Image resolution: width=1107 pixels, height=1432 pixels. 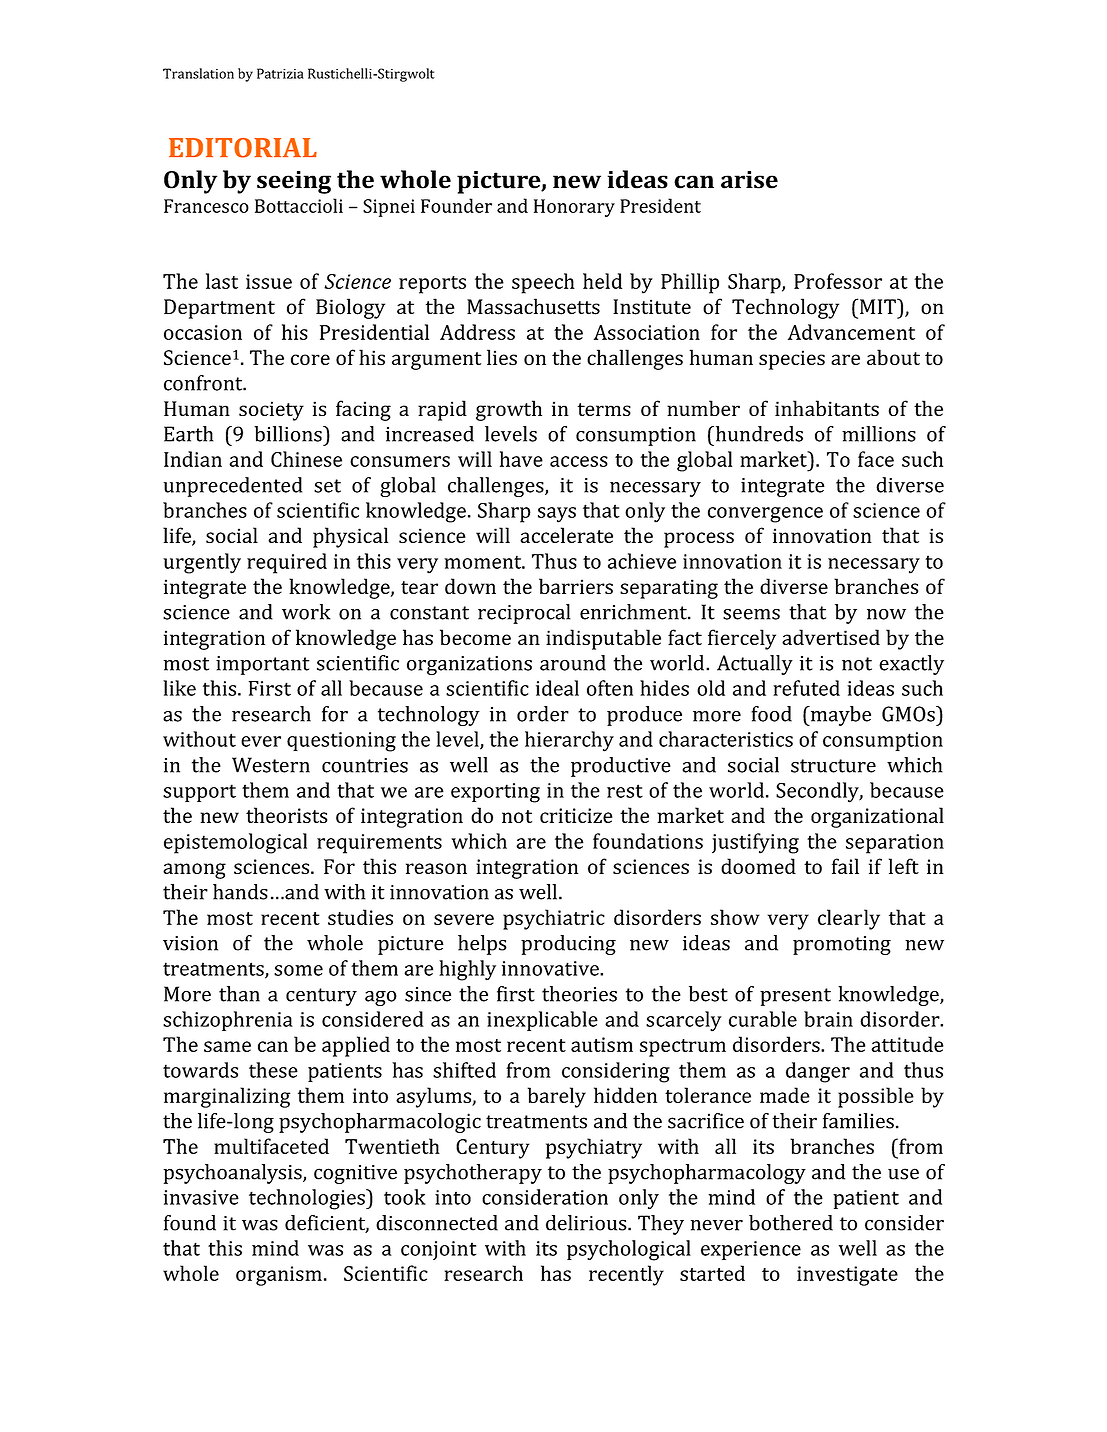 I want to click on refuted, so click(x=806, y=688).
